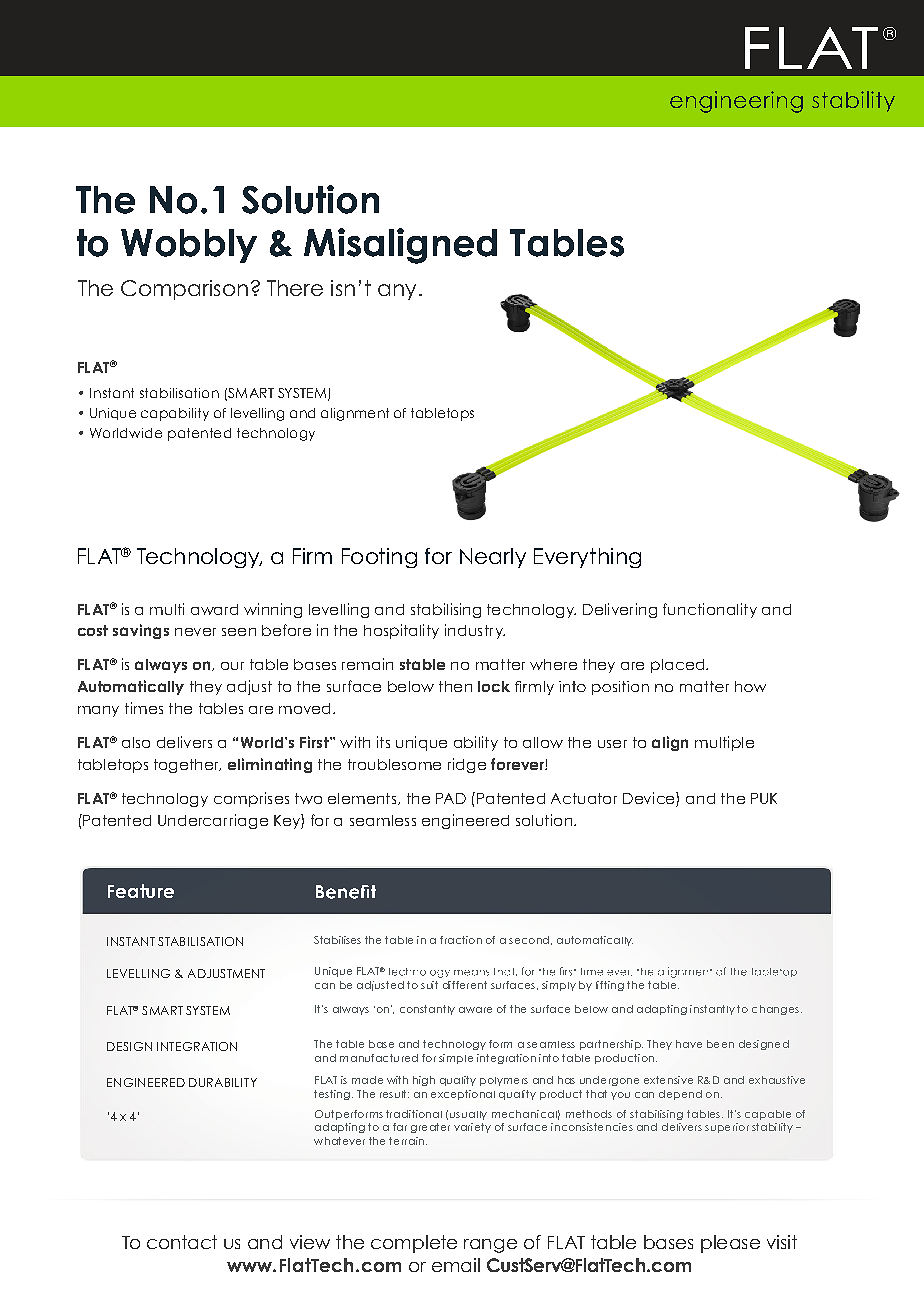  Describe the element at coordinates (141, 891) in the page. I see `Feature` at that location.
